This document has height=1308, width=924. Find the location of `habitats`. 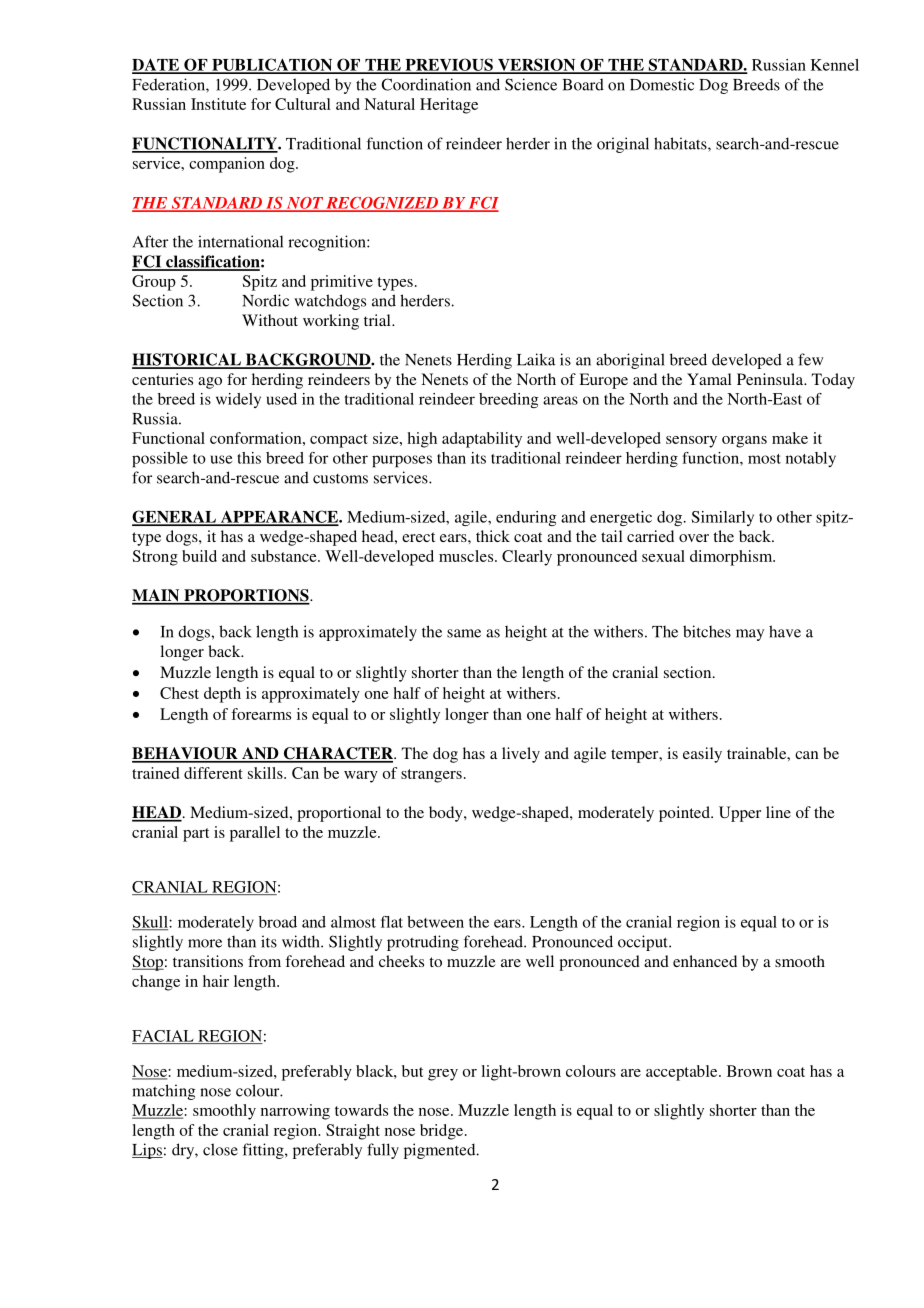

habitats is located at coordinates (681, 143).
